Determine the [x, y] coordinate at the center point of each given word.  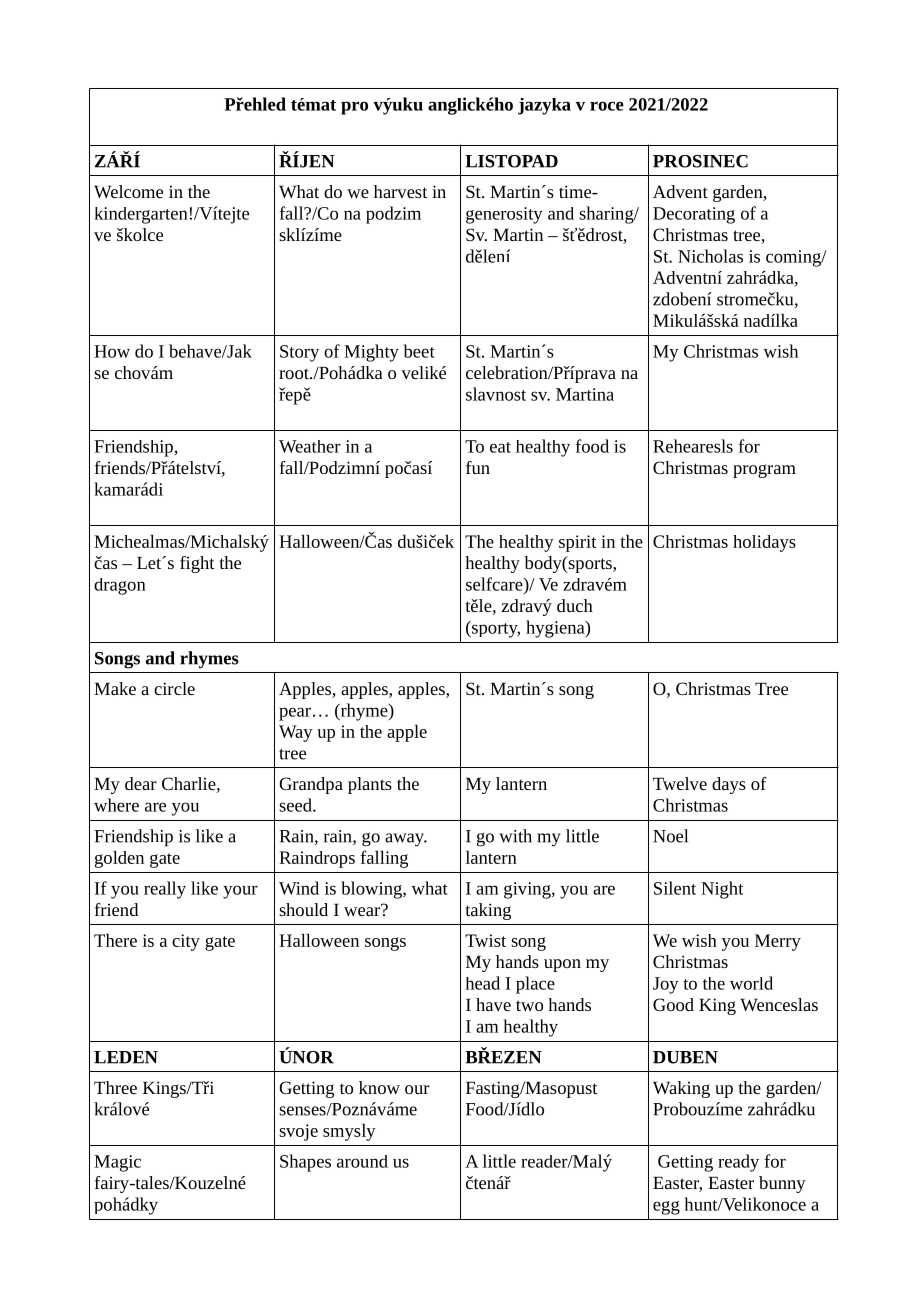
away [406, 840]
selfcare [495, 584]
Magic [117, 1163]
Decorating [694, 215]
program [764, 471]
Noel [670, 836]
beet [419, 351]
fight [197, 564]
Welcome [128, 191]
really [165, 890]
